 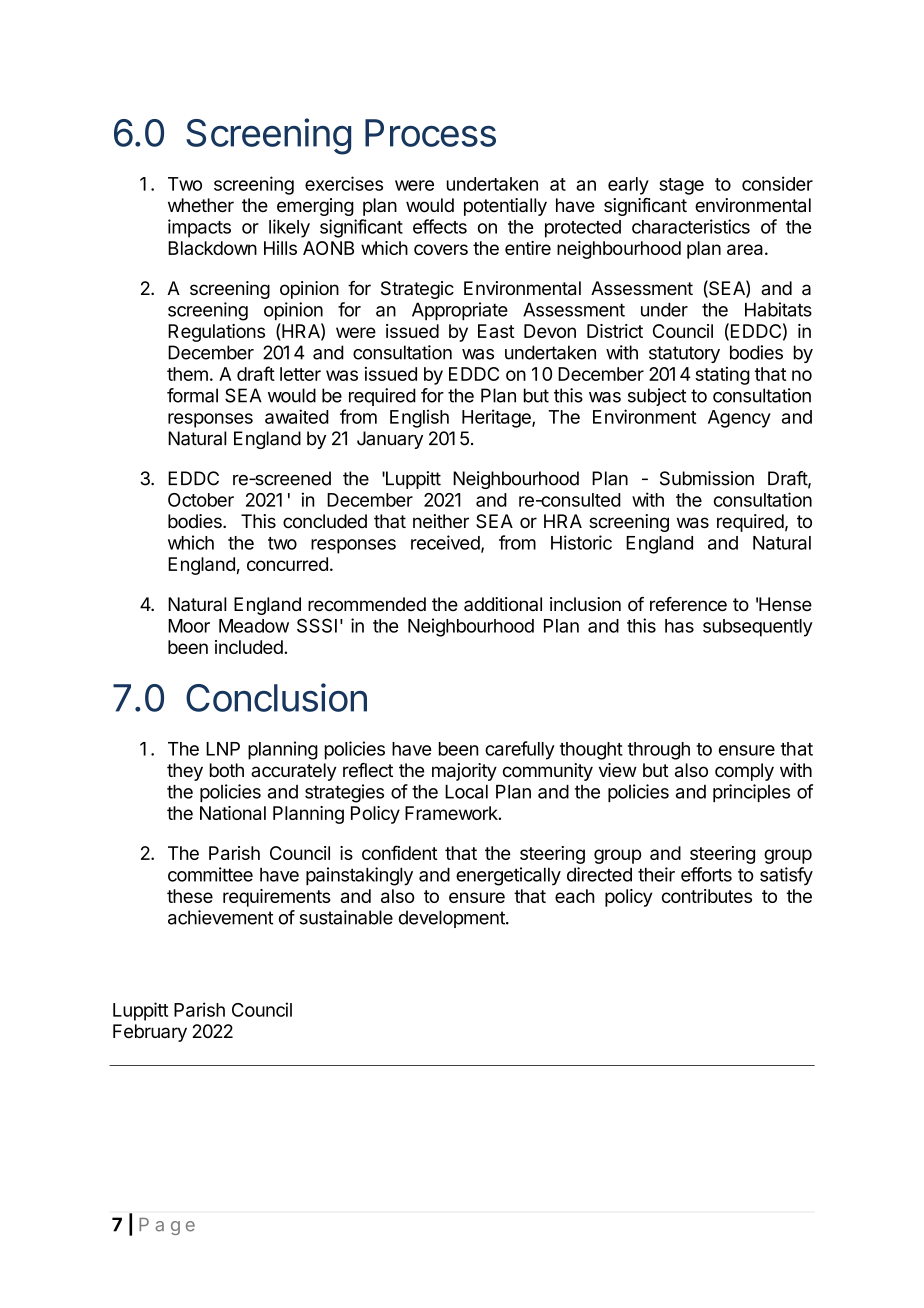 What do you see at coordinates (276, 697) in the screenshot?
I see `Conclusion` at bounding box center [276, 697].
